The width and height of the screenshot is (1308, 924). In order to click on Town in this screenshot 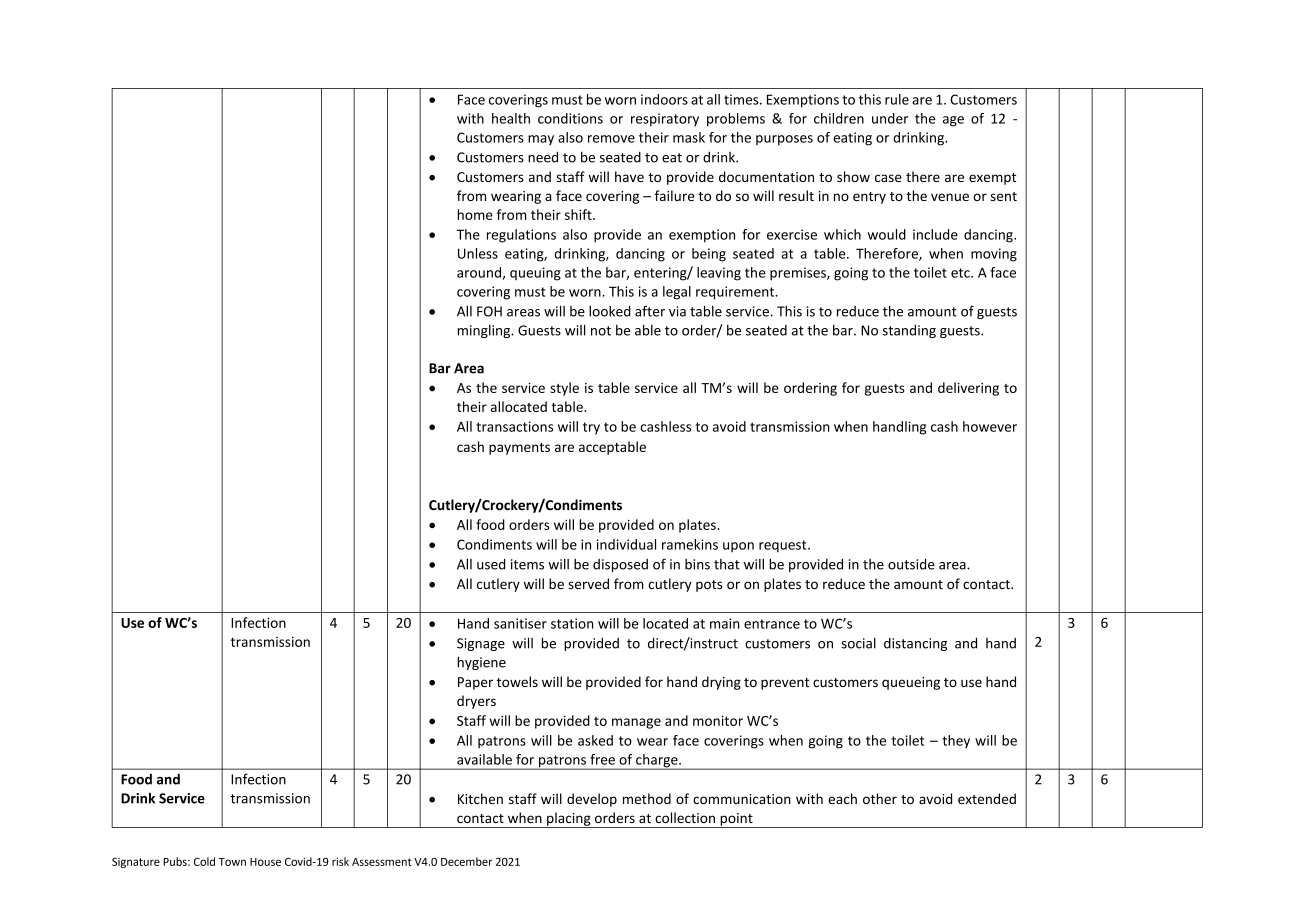, I will do `click(232, 862)`.
